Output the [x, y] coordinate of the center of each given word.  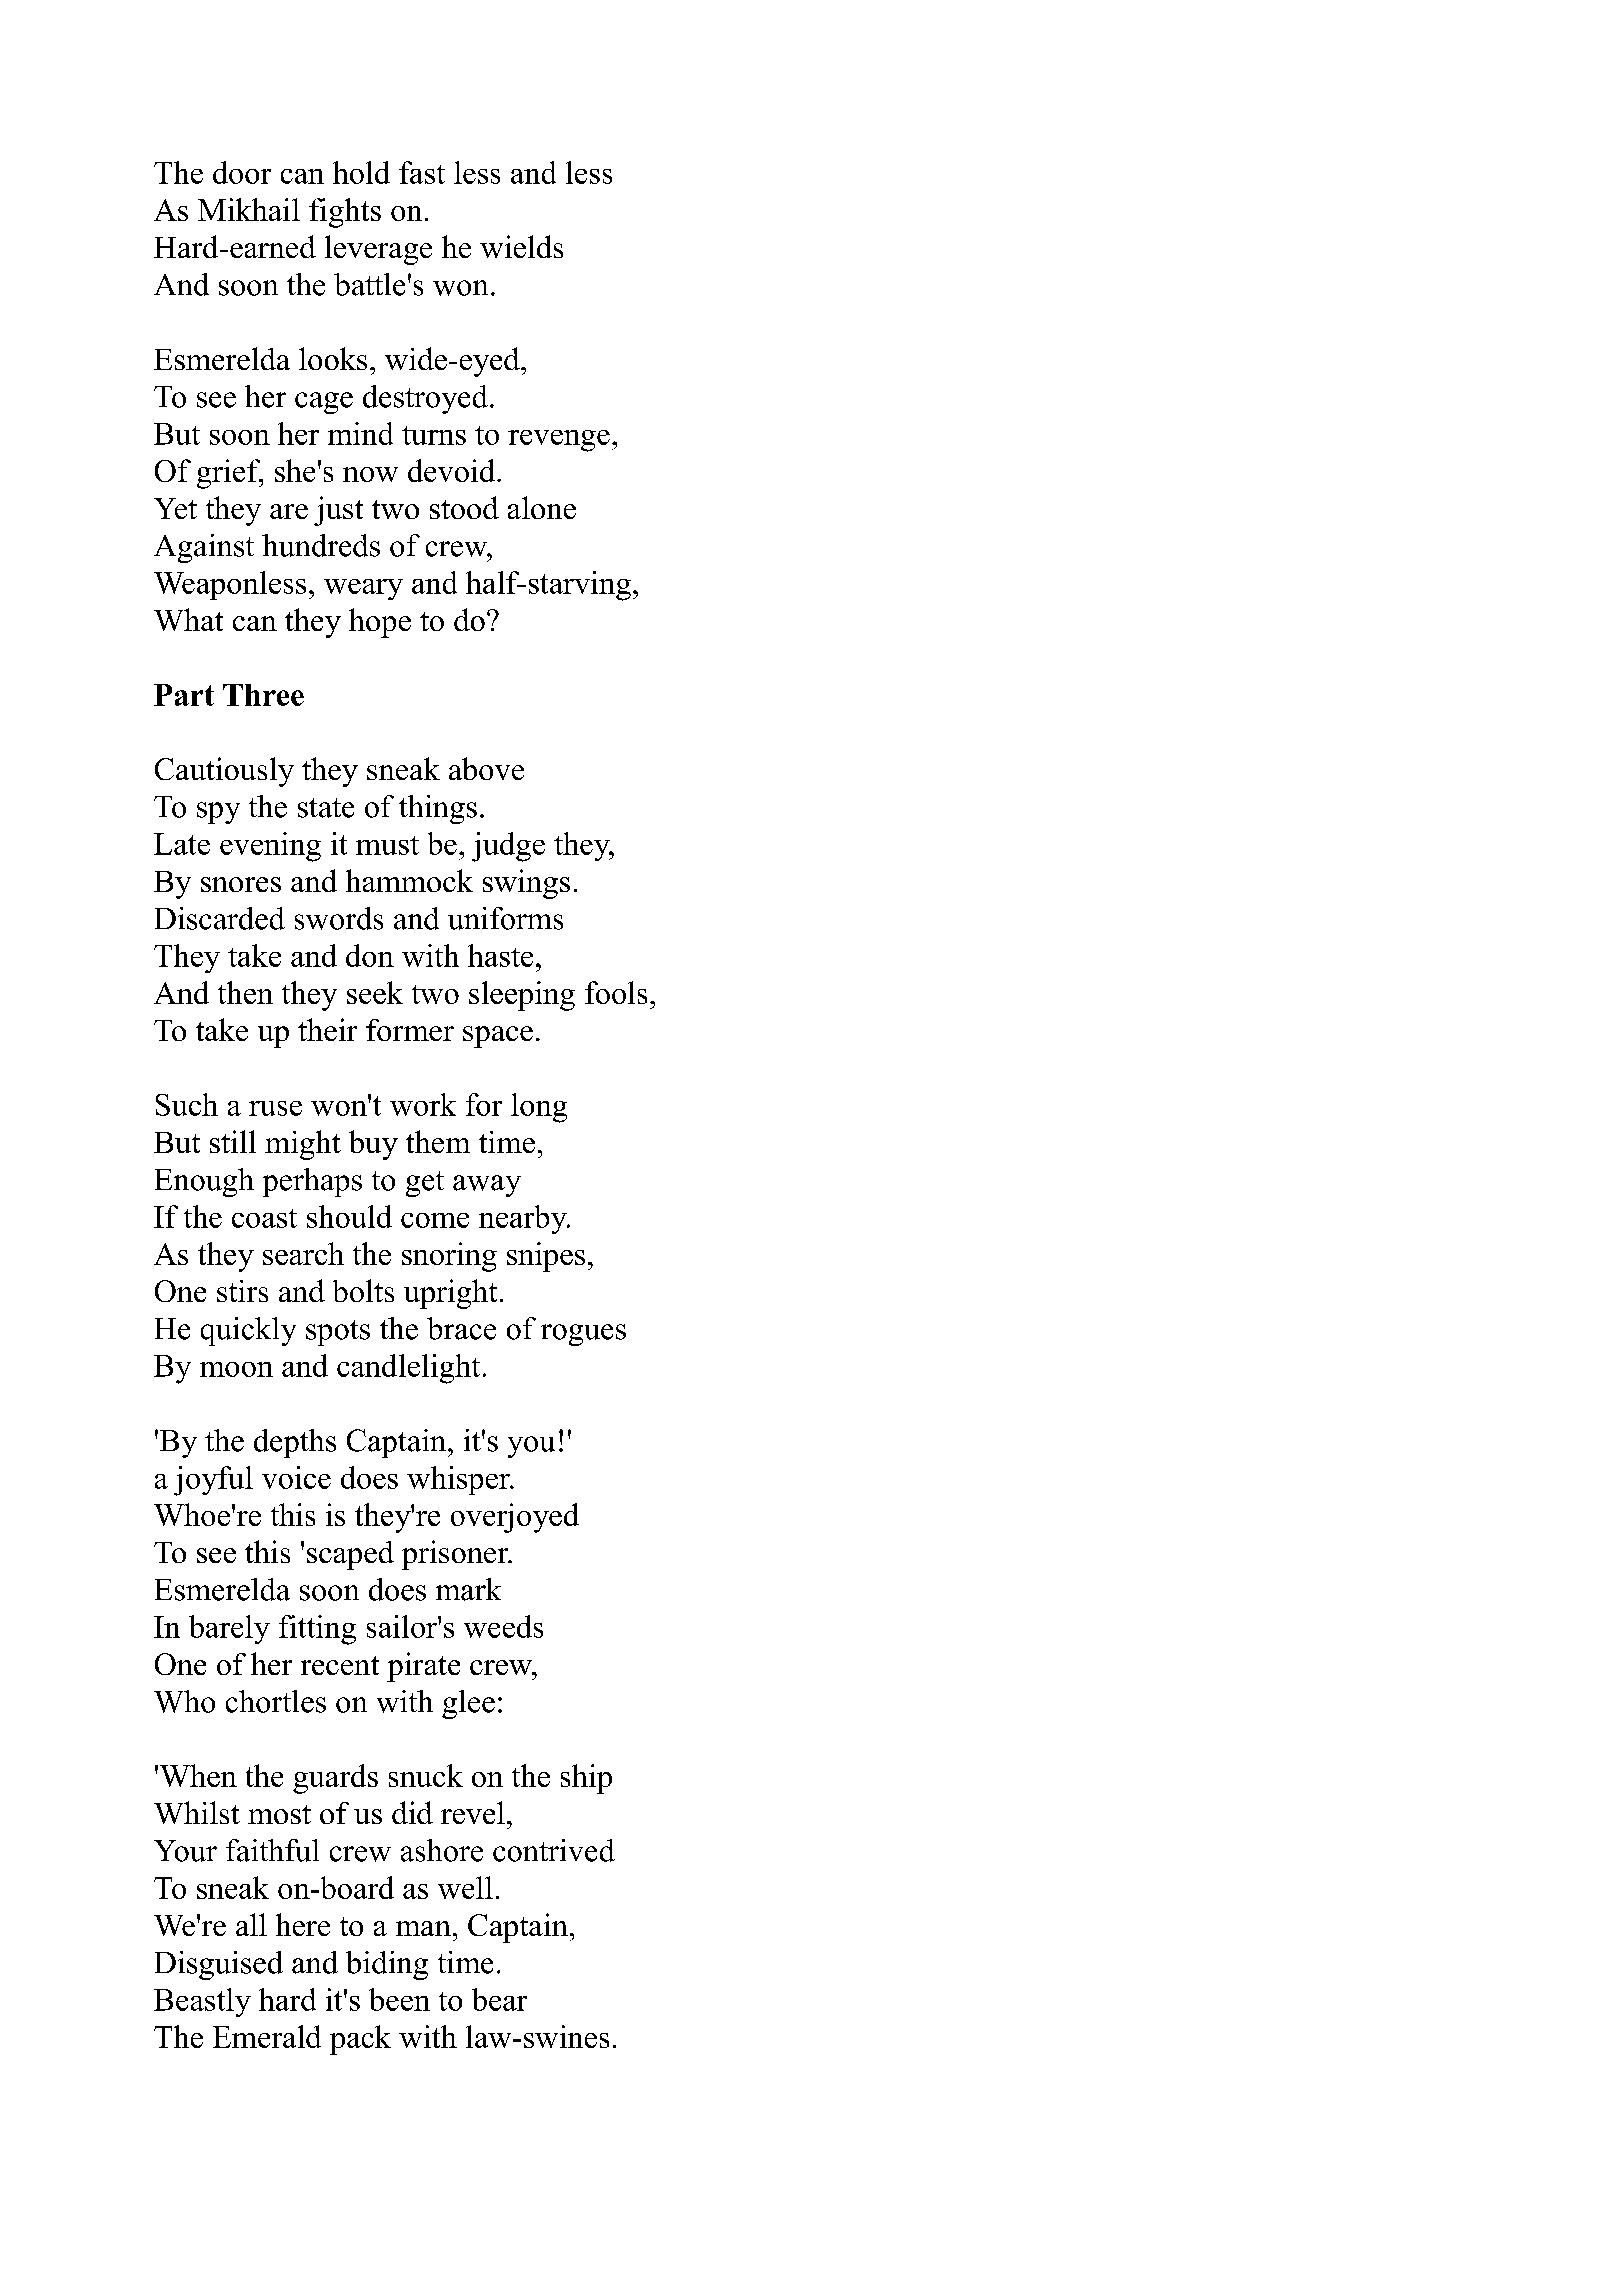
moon [236, 1369]
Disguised [219, 1965]
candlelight [408, 1369]
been [399, 1999]
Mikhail [249, 209]
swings [526, 884]
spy [218, 813]
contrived [554, 1850]
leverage [378, 250]
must [387, 845]
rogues [583, 1335]
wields [521, 246]
